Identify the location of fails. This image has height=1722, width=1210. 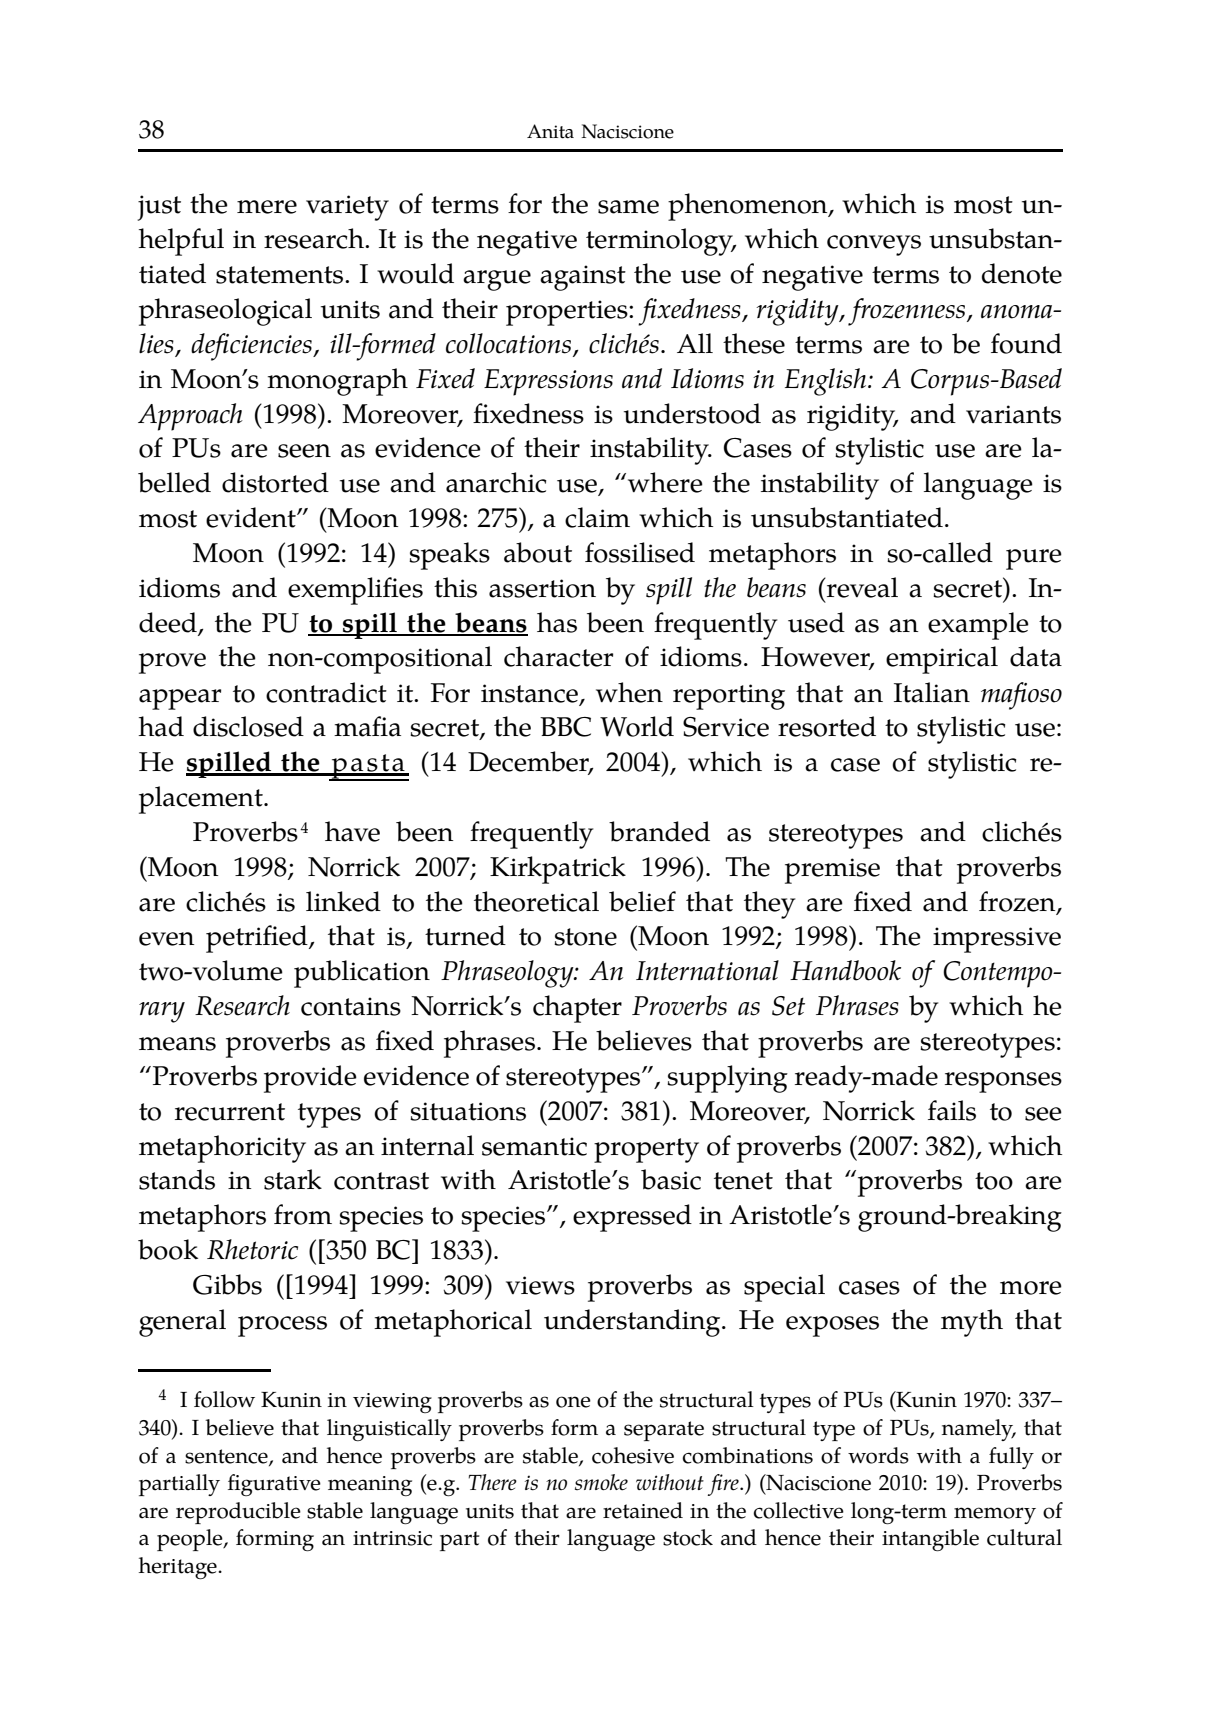
(952, 1110).
